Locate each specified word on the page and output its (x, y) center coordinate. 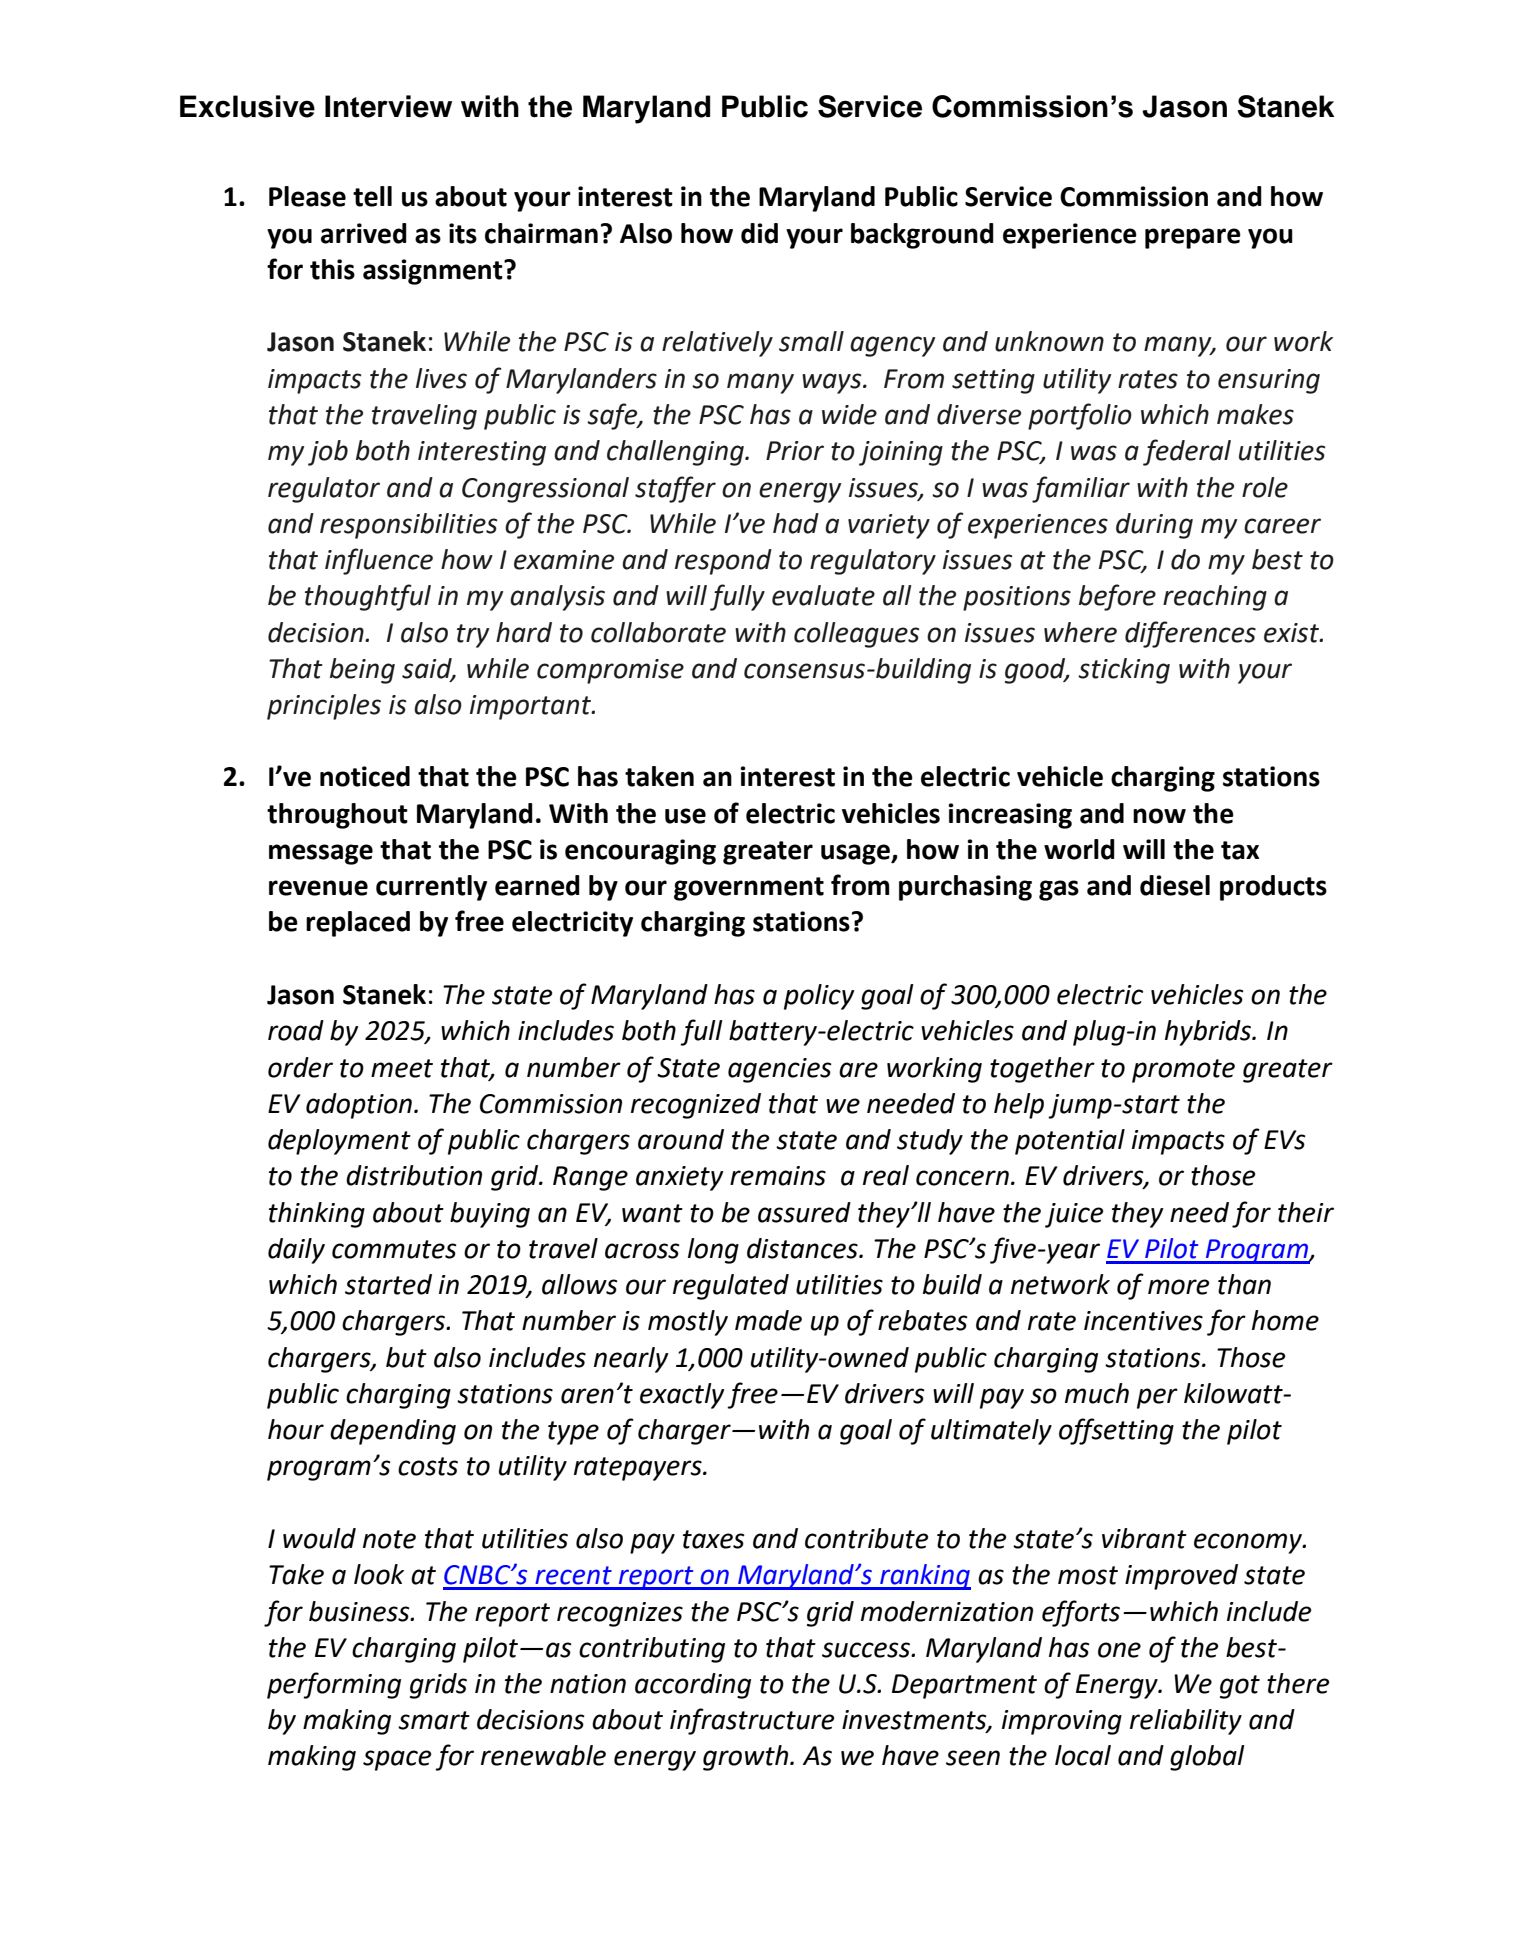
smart (434, 1720)
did (759, 233)
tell (372, 196)
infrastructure (752, 1721)
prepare (1193, 238)
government (749, 889)
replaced (358, 924)
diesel (1175, 885)
